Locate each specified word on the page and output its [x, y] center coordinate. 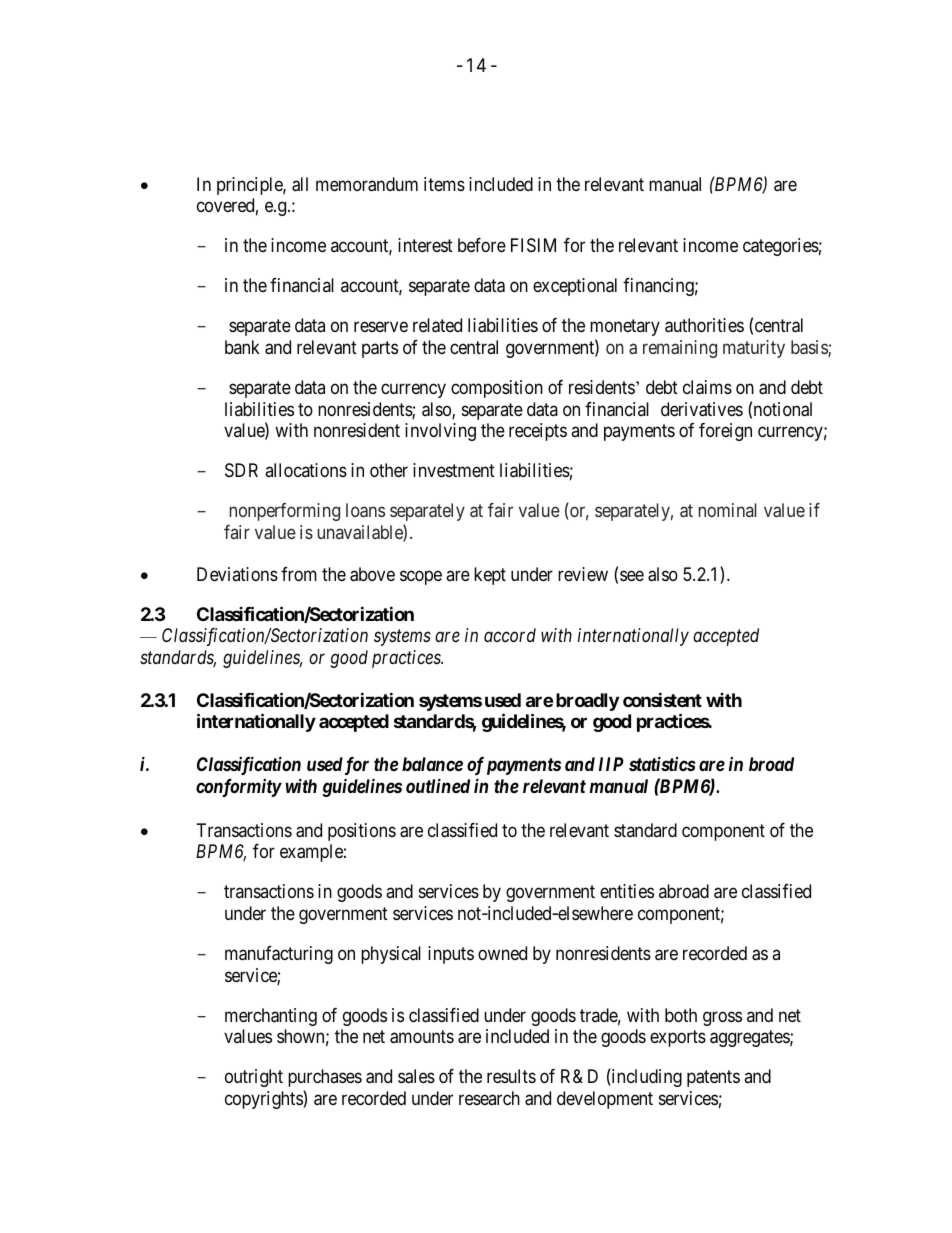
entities [627, 891]
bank [242, 347]
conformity [239, 788]
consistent [662, 699]
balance [432, 764]
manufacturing [279, 955]
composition [497, 389]
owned [502, 953]
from [299, 574]
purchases [325, 1078]
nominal [728, 510]
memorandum [367, 184]
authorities [704, 325]
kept [490, 576]
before [482, 245]
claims [707, 387]
